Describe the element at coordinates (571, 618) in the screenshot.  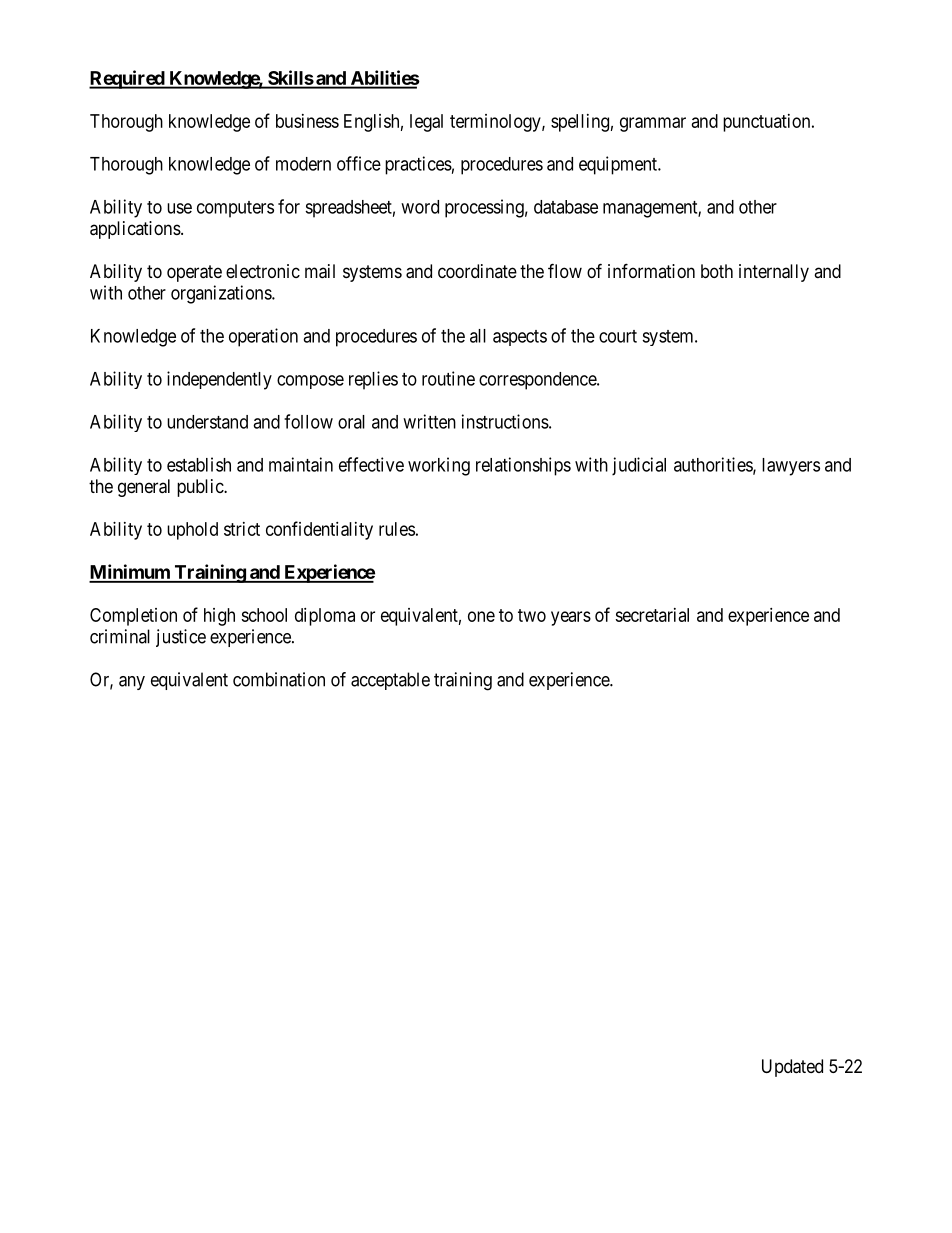
I see `years` at that location.
